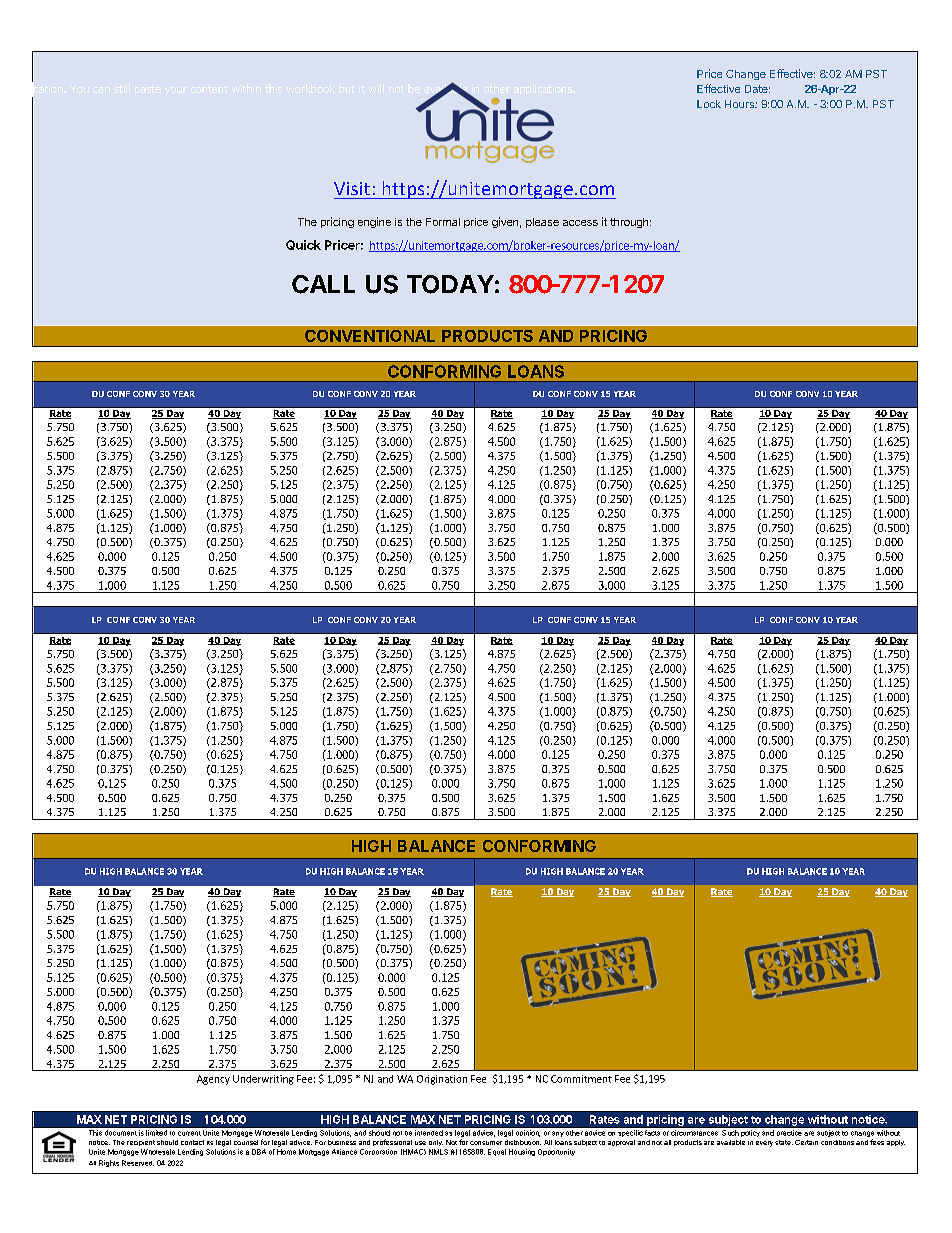  Describe the element at coordinates (210, 1143) in the screenshot. I see `its` at that location.
